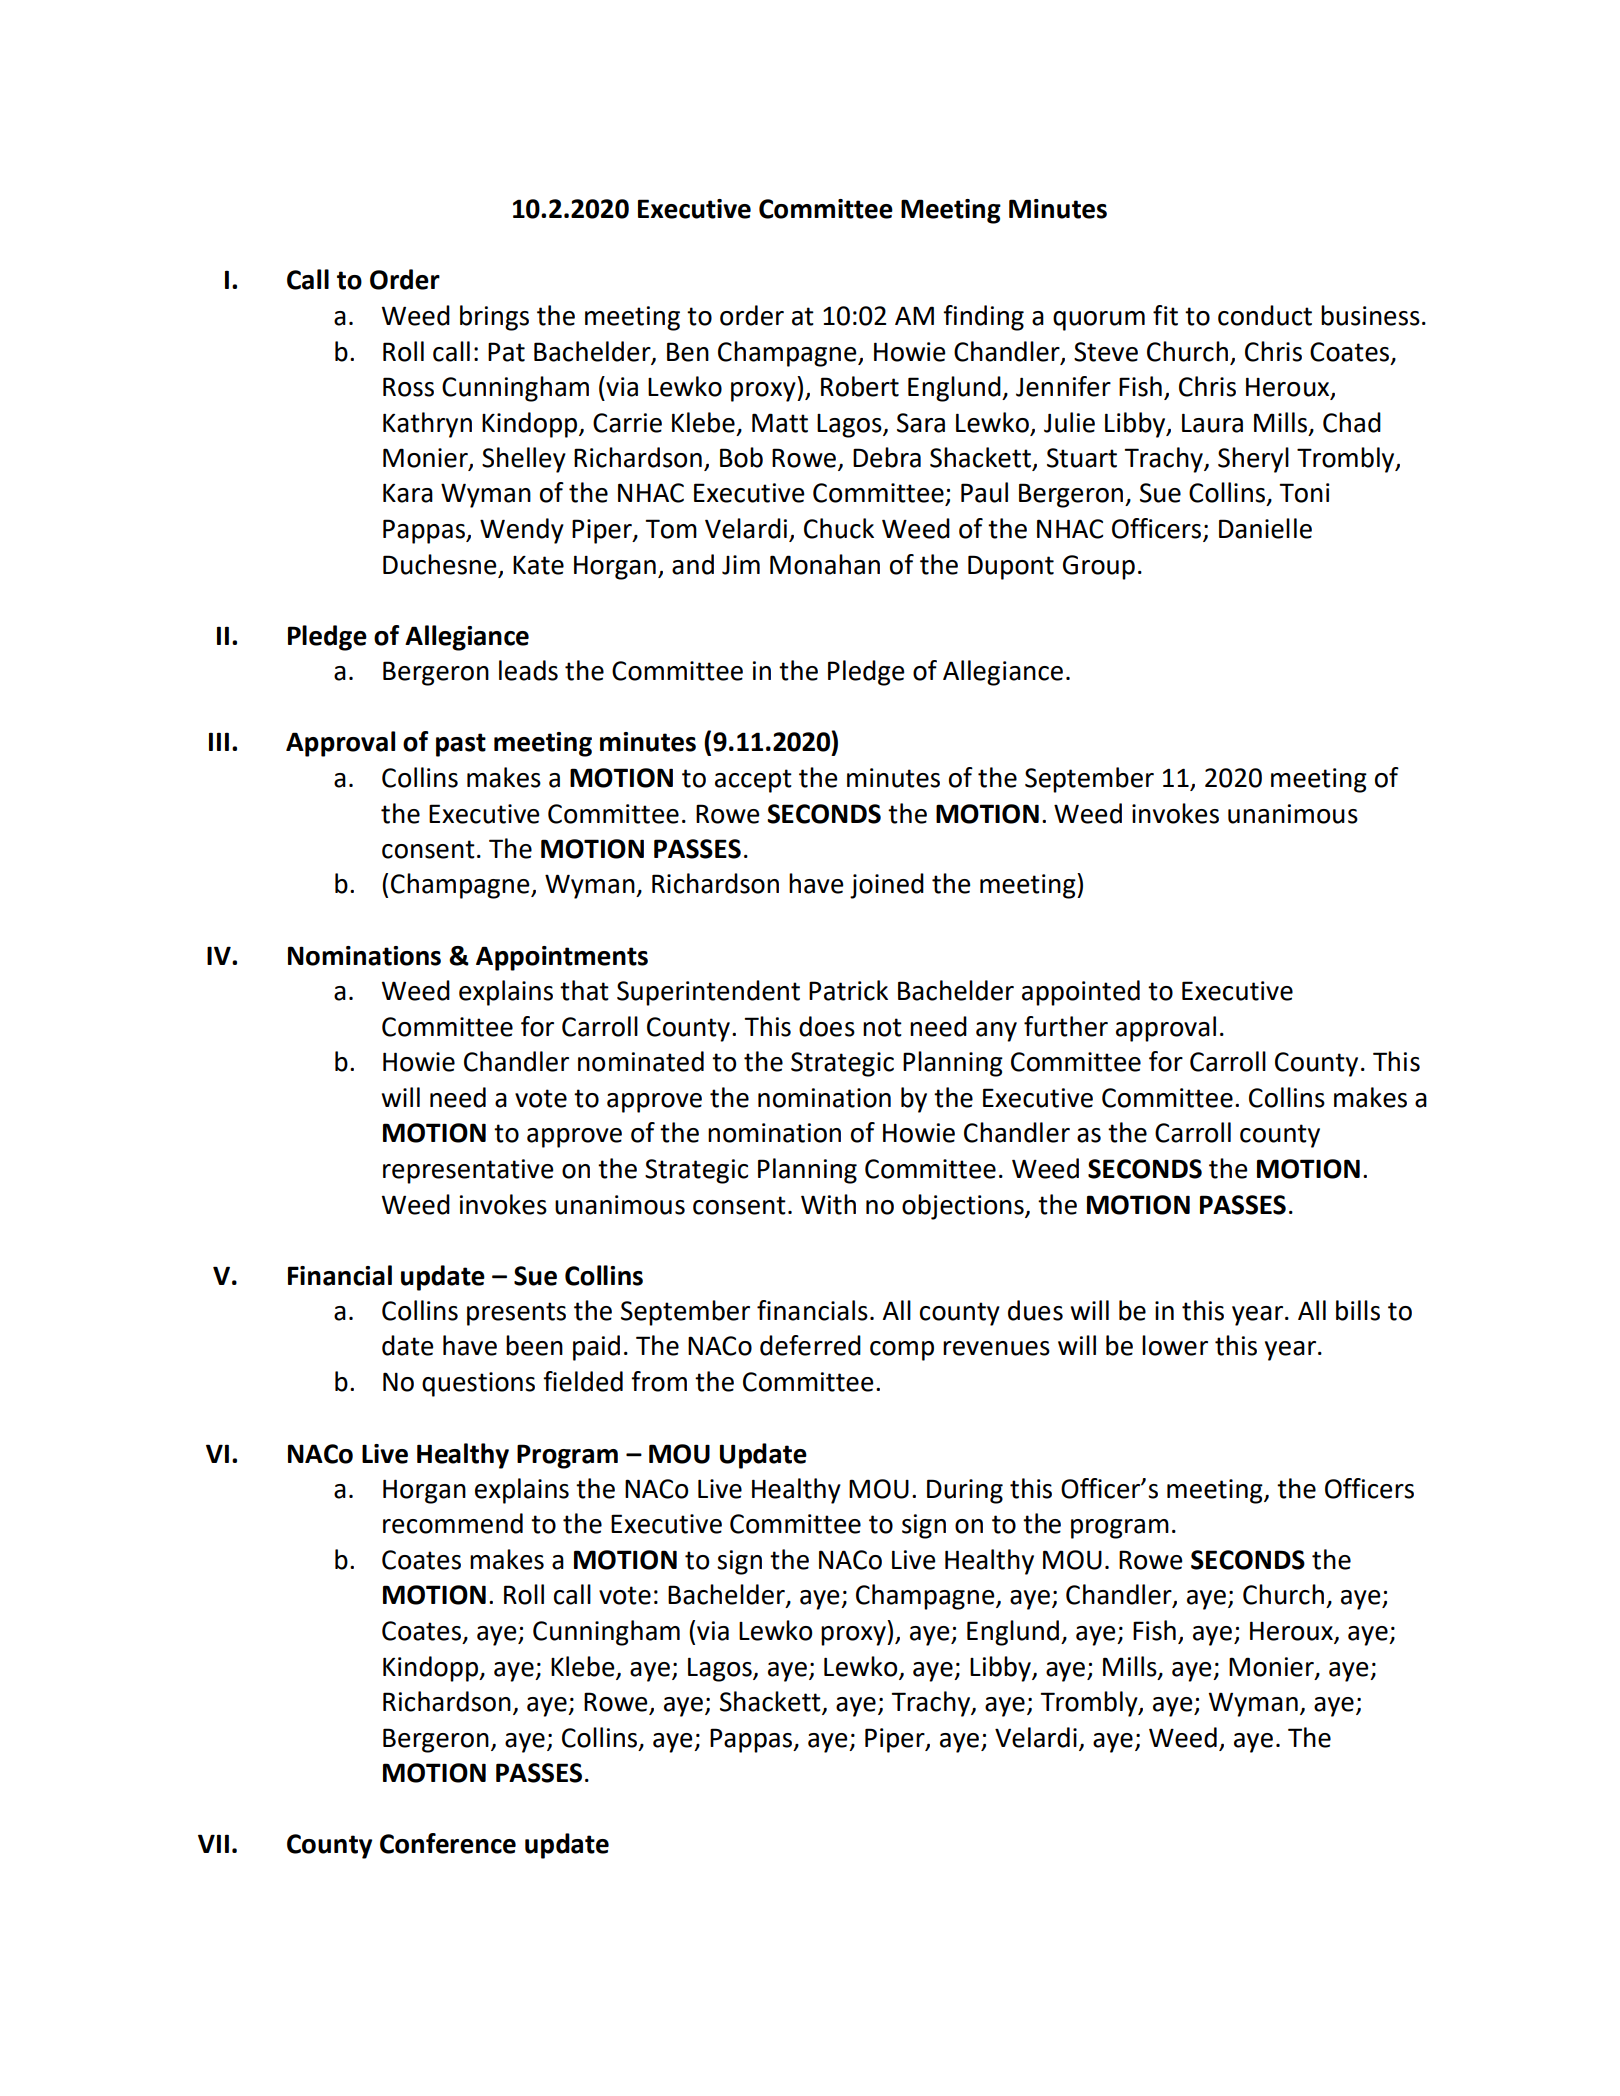 The height and width of the screenshot is (2096, 1620). I want to click on Robert, so click(860, 386).
